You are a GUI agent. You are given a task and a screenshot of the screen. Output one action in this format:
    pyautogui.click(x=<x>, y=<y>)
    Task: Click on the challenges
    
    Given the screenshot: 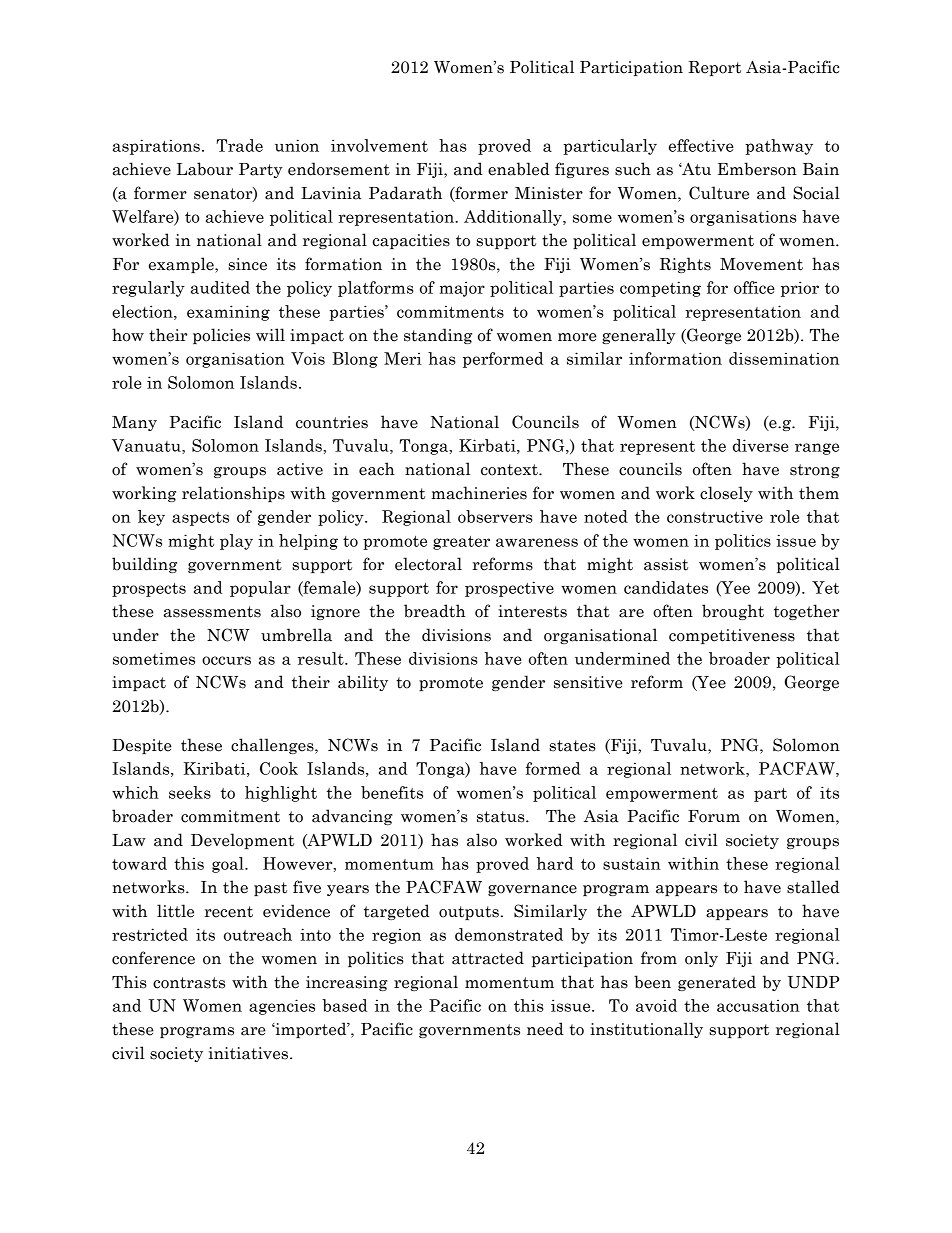 What is the action you would take?
    pyautogui.click(x=273, y=746)
